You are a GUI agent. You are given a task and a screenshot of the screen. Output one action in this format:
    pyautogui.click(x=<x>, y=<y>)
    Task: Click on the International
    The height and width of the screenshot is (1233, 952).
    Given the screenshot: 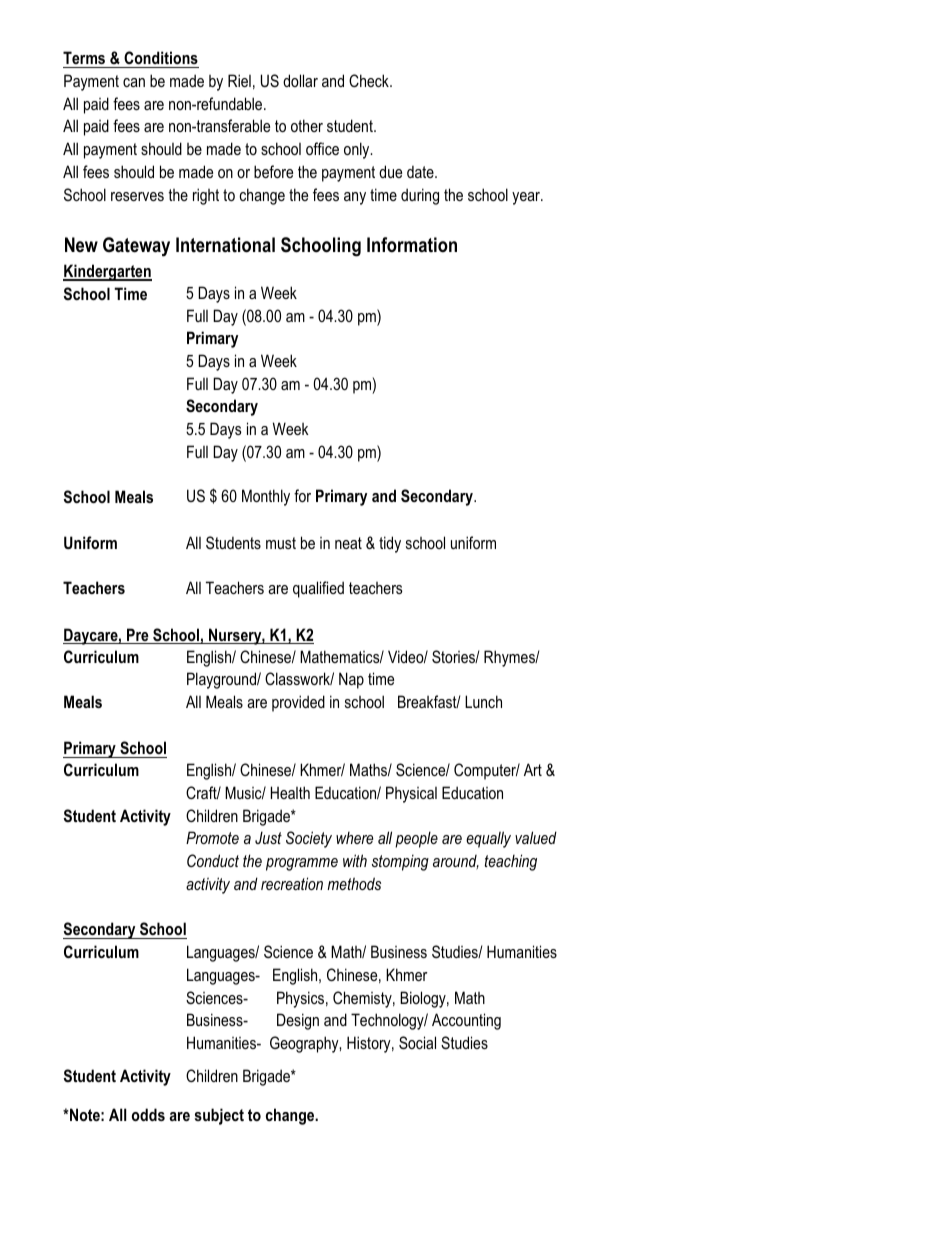 What is the action you would take?
    pyautogui.click(x=225, y=245)
